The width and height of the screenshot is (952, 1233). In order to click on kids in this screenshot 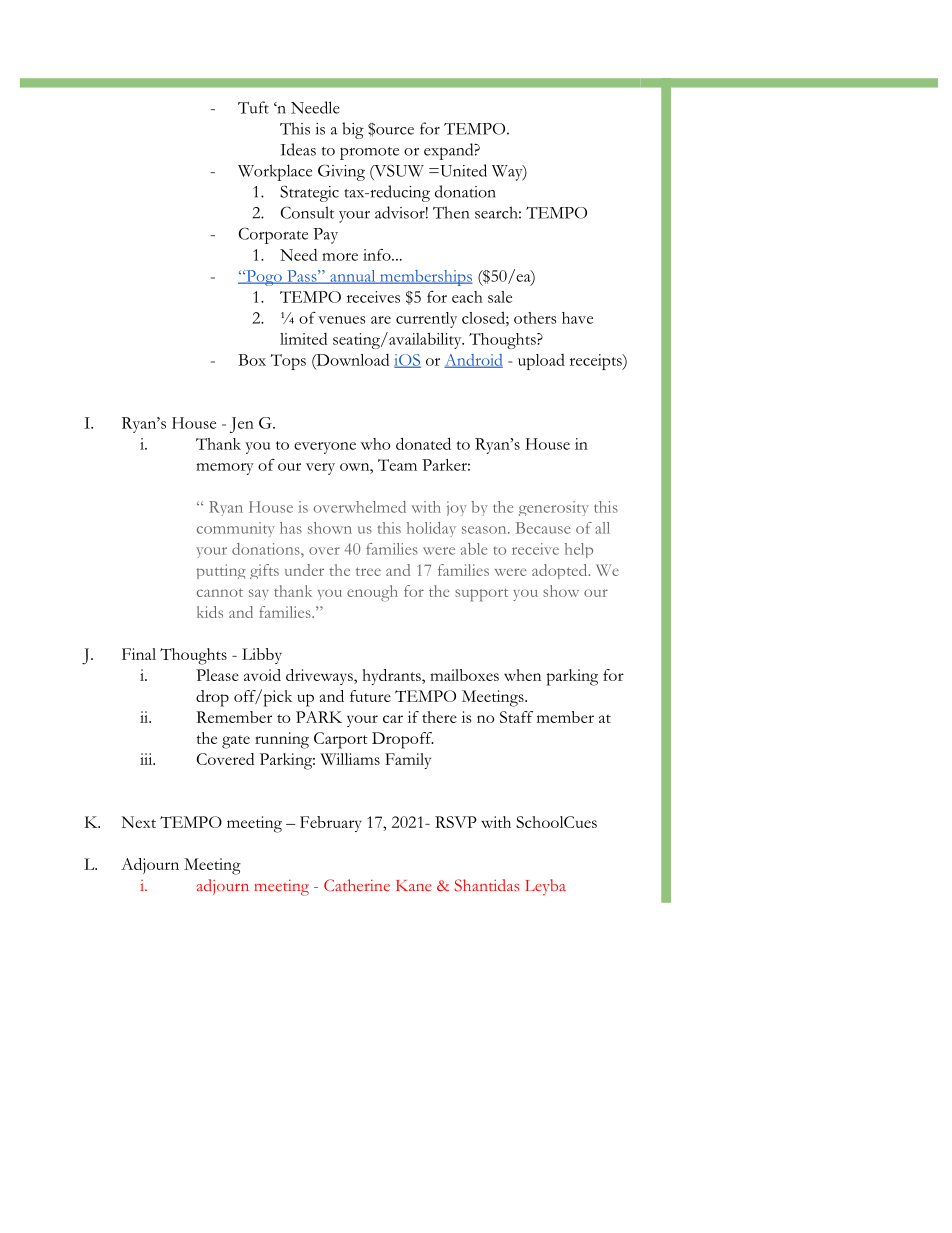, I will do `click(210, 612)`.
